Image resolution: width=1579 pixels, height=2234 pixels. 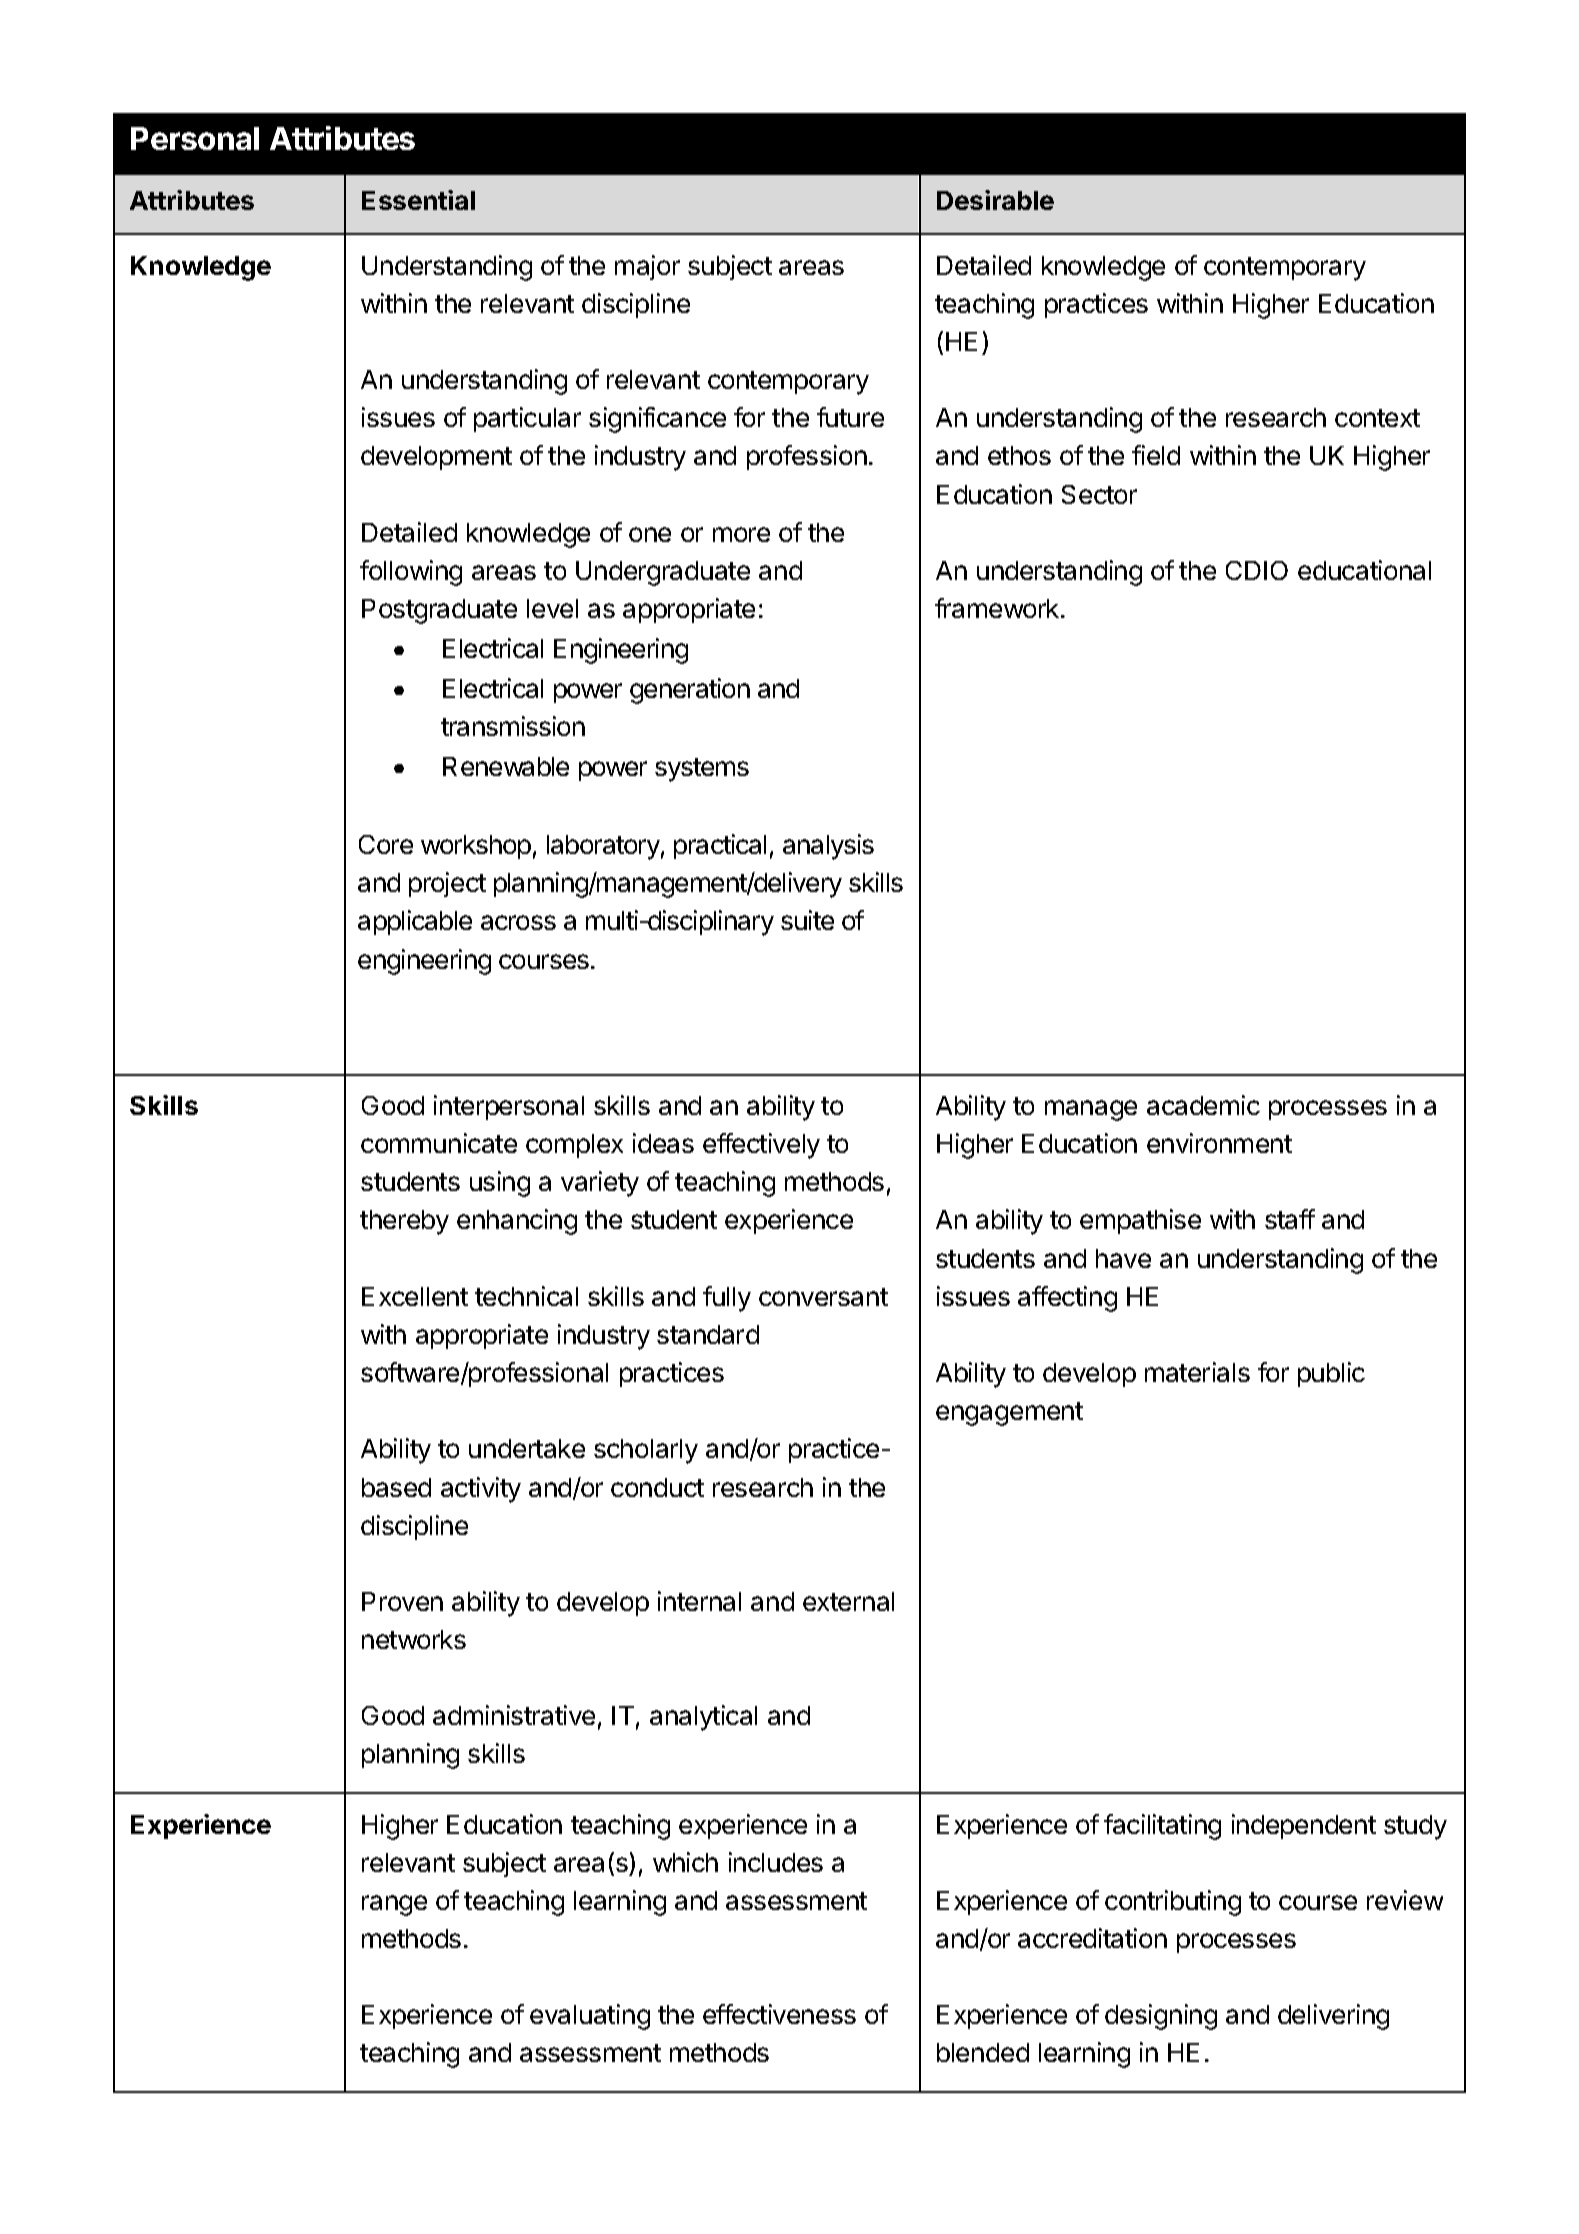 I want to click on evaluating, so click(x=590, y=2017).
